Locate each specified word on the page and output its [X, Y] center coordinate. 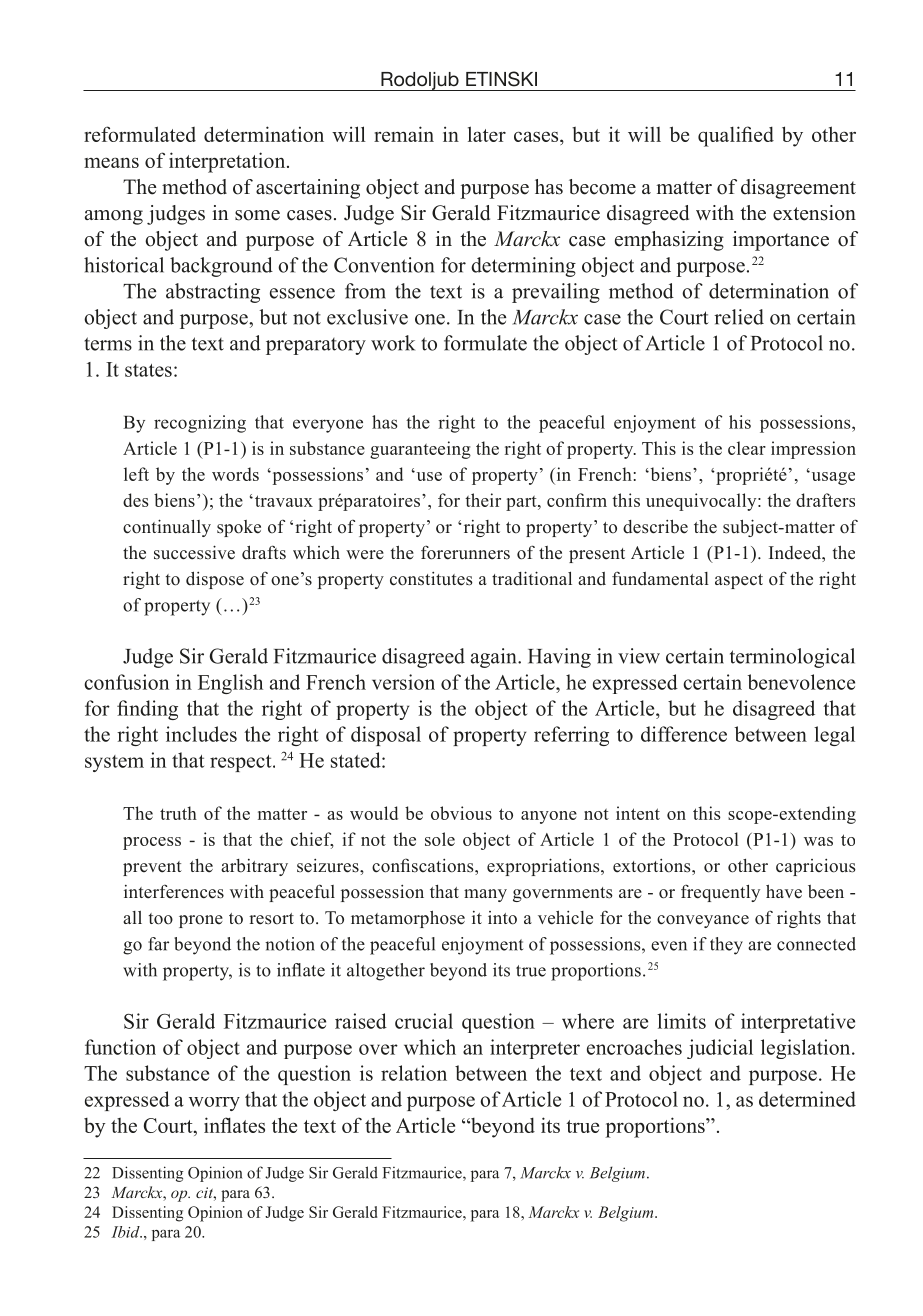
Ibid [126, 1232]
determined [807, 1099]
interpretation [228, 162]
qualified [736, 136]
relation [414, 1073]
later [487, 134]
